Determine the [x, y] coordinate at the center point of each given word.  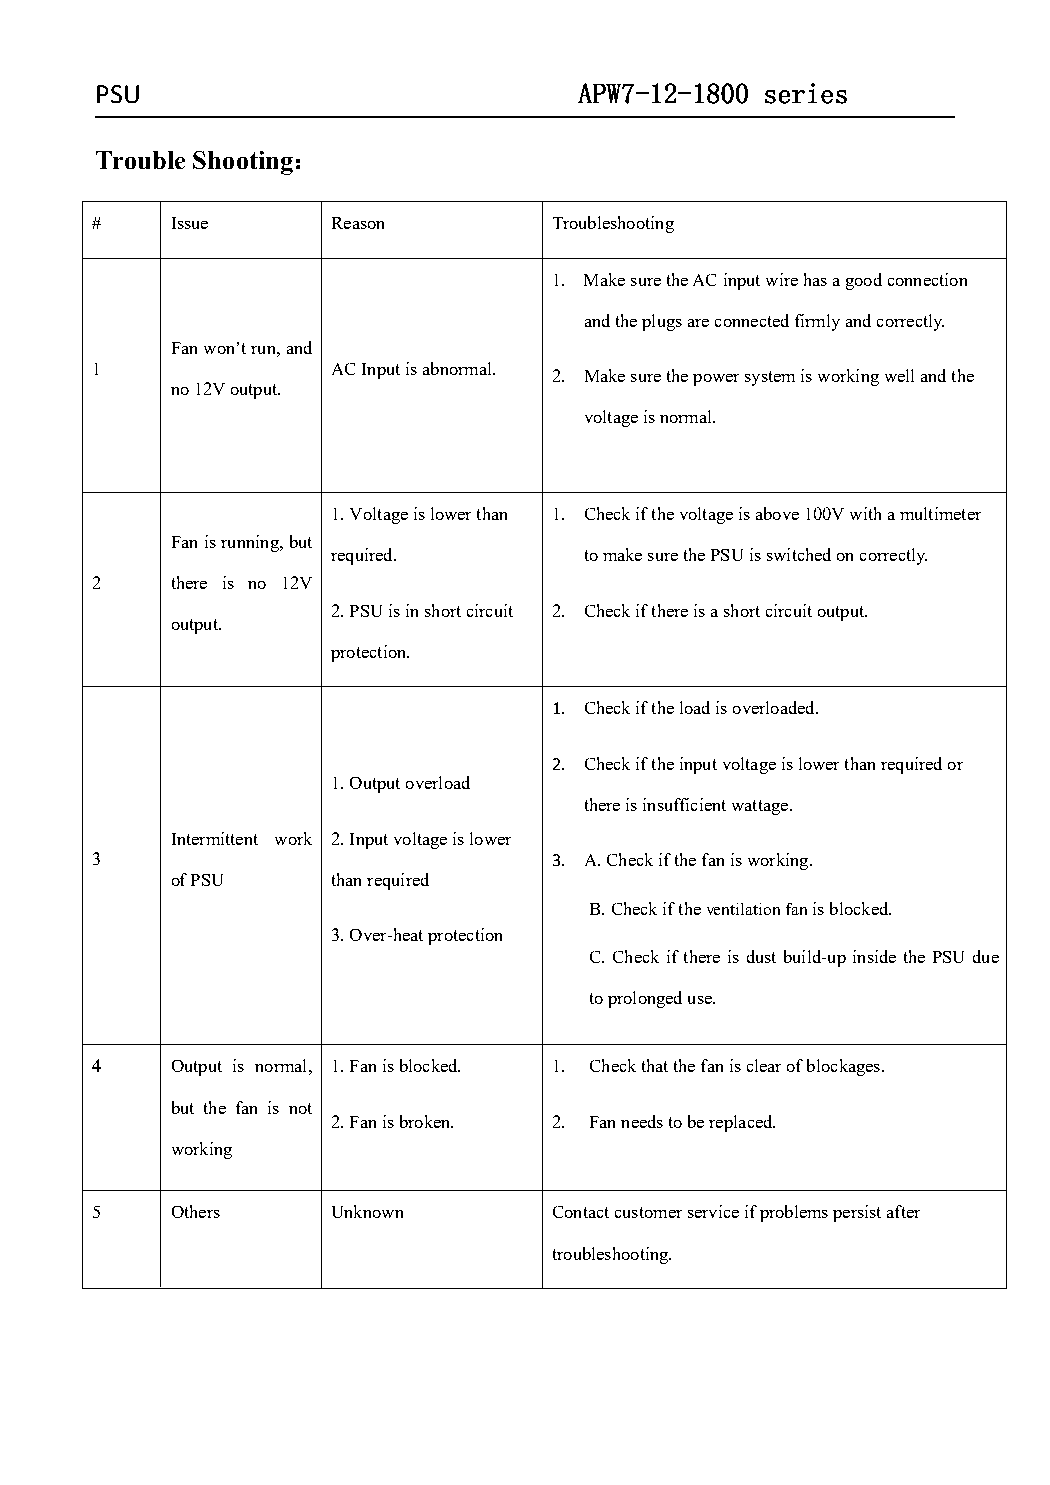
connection [927, 279]
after [903, 1211]
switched [799, 554]
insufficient [684, 804]
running [251, 543]
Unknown [367, 1211]
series [806, 93]
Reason [358, 223]
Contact [581, 1212]
